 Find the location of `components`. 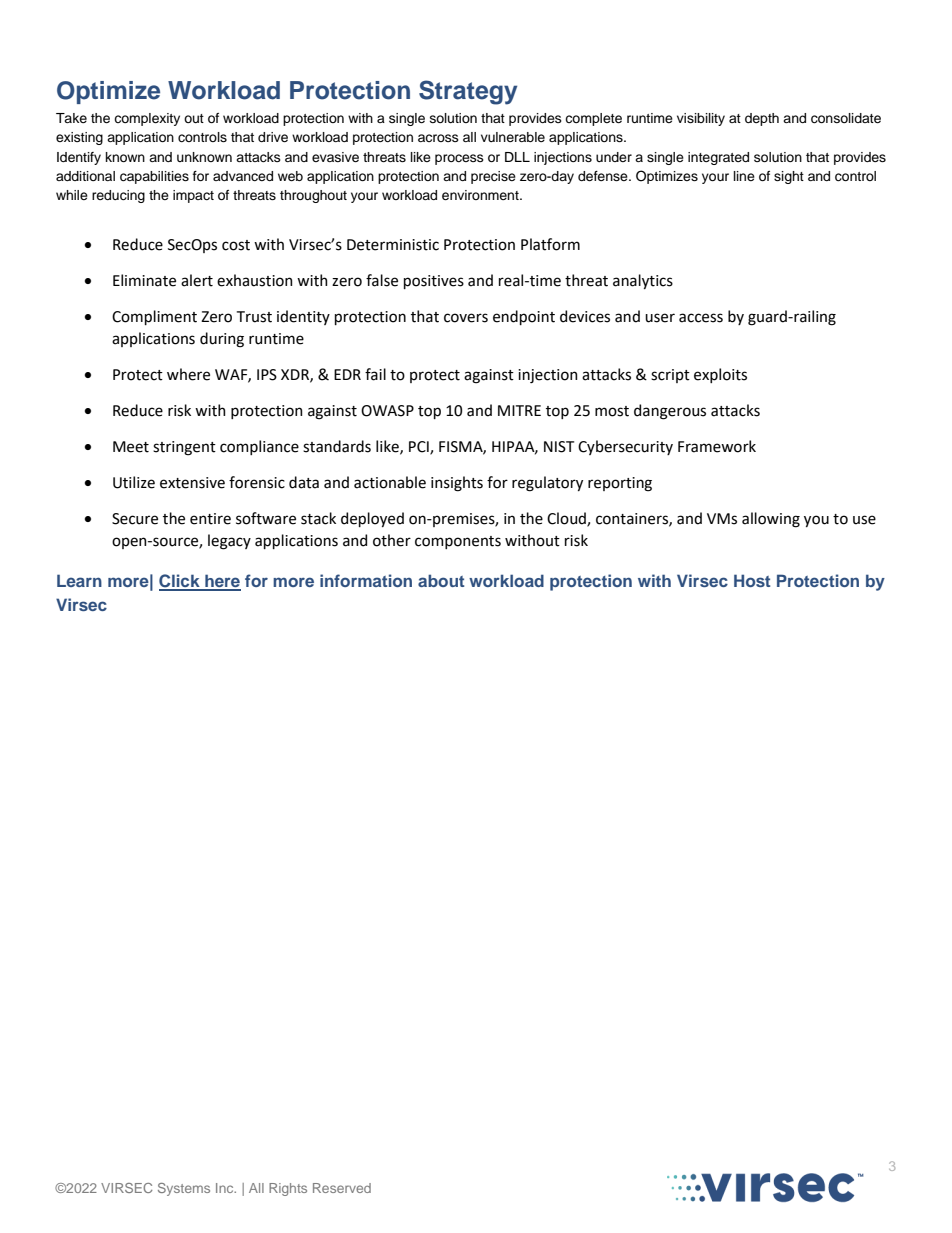

components is located at coordinates (458, 542).
